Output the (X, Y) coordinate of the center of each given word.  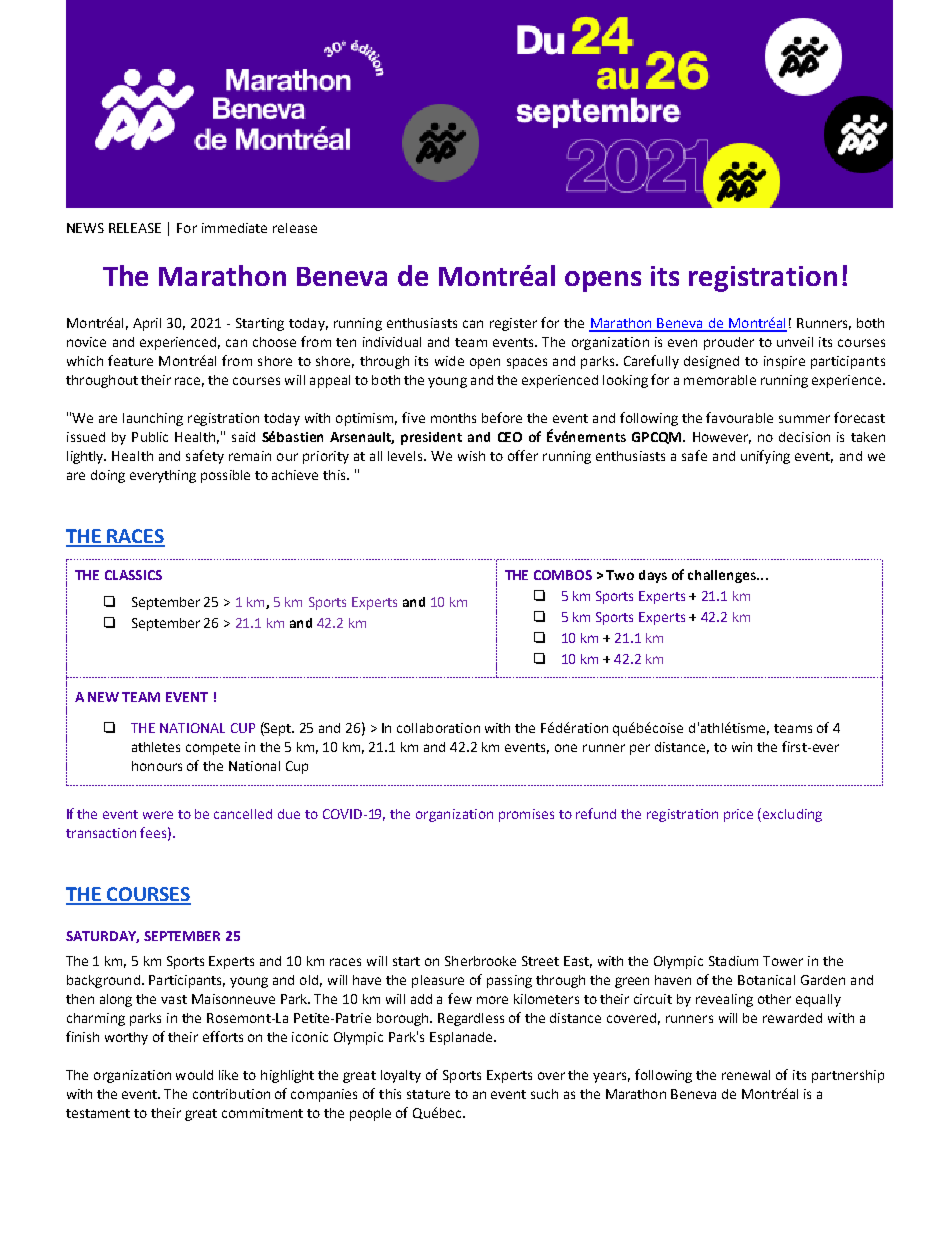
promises (526, 815)
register (513, 324)
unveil (795, 342)
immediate (234, 228)
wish (471, 456)
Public (150, 437)
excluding (792, 815)
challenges (723, 576)
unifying (765, 457)
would (194, 1075)
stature (428, 1094)
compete (213, 749)
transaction (101, 833)
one (566, 748)
